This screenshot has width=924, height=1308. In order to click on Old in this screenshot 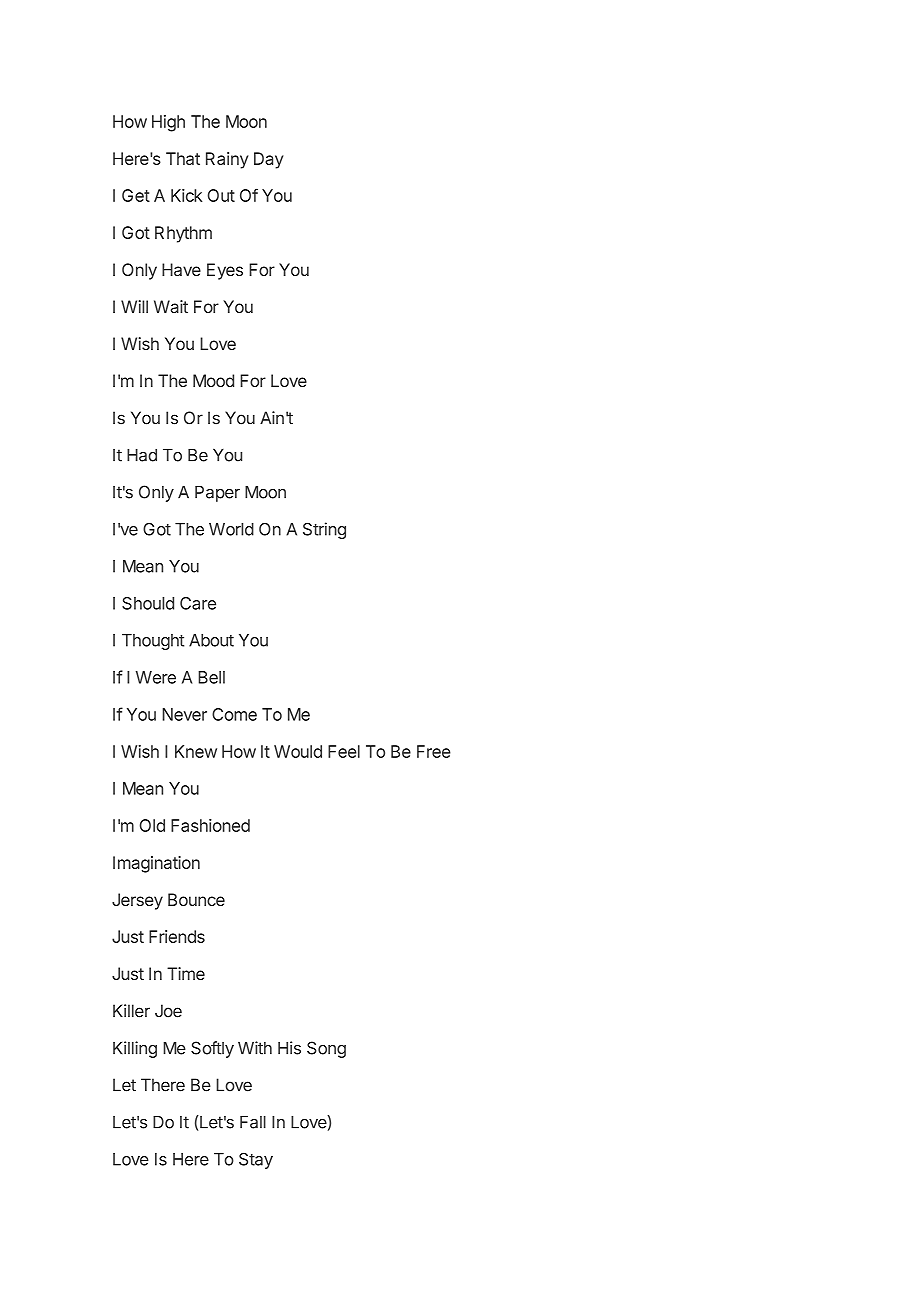, I will do `click(152, 825)`.
